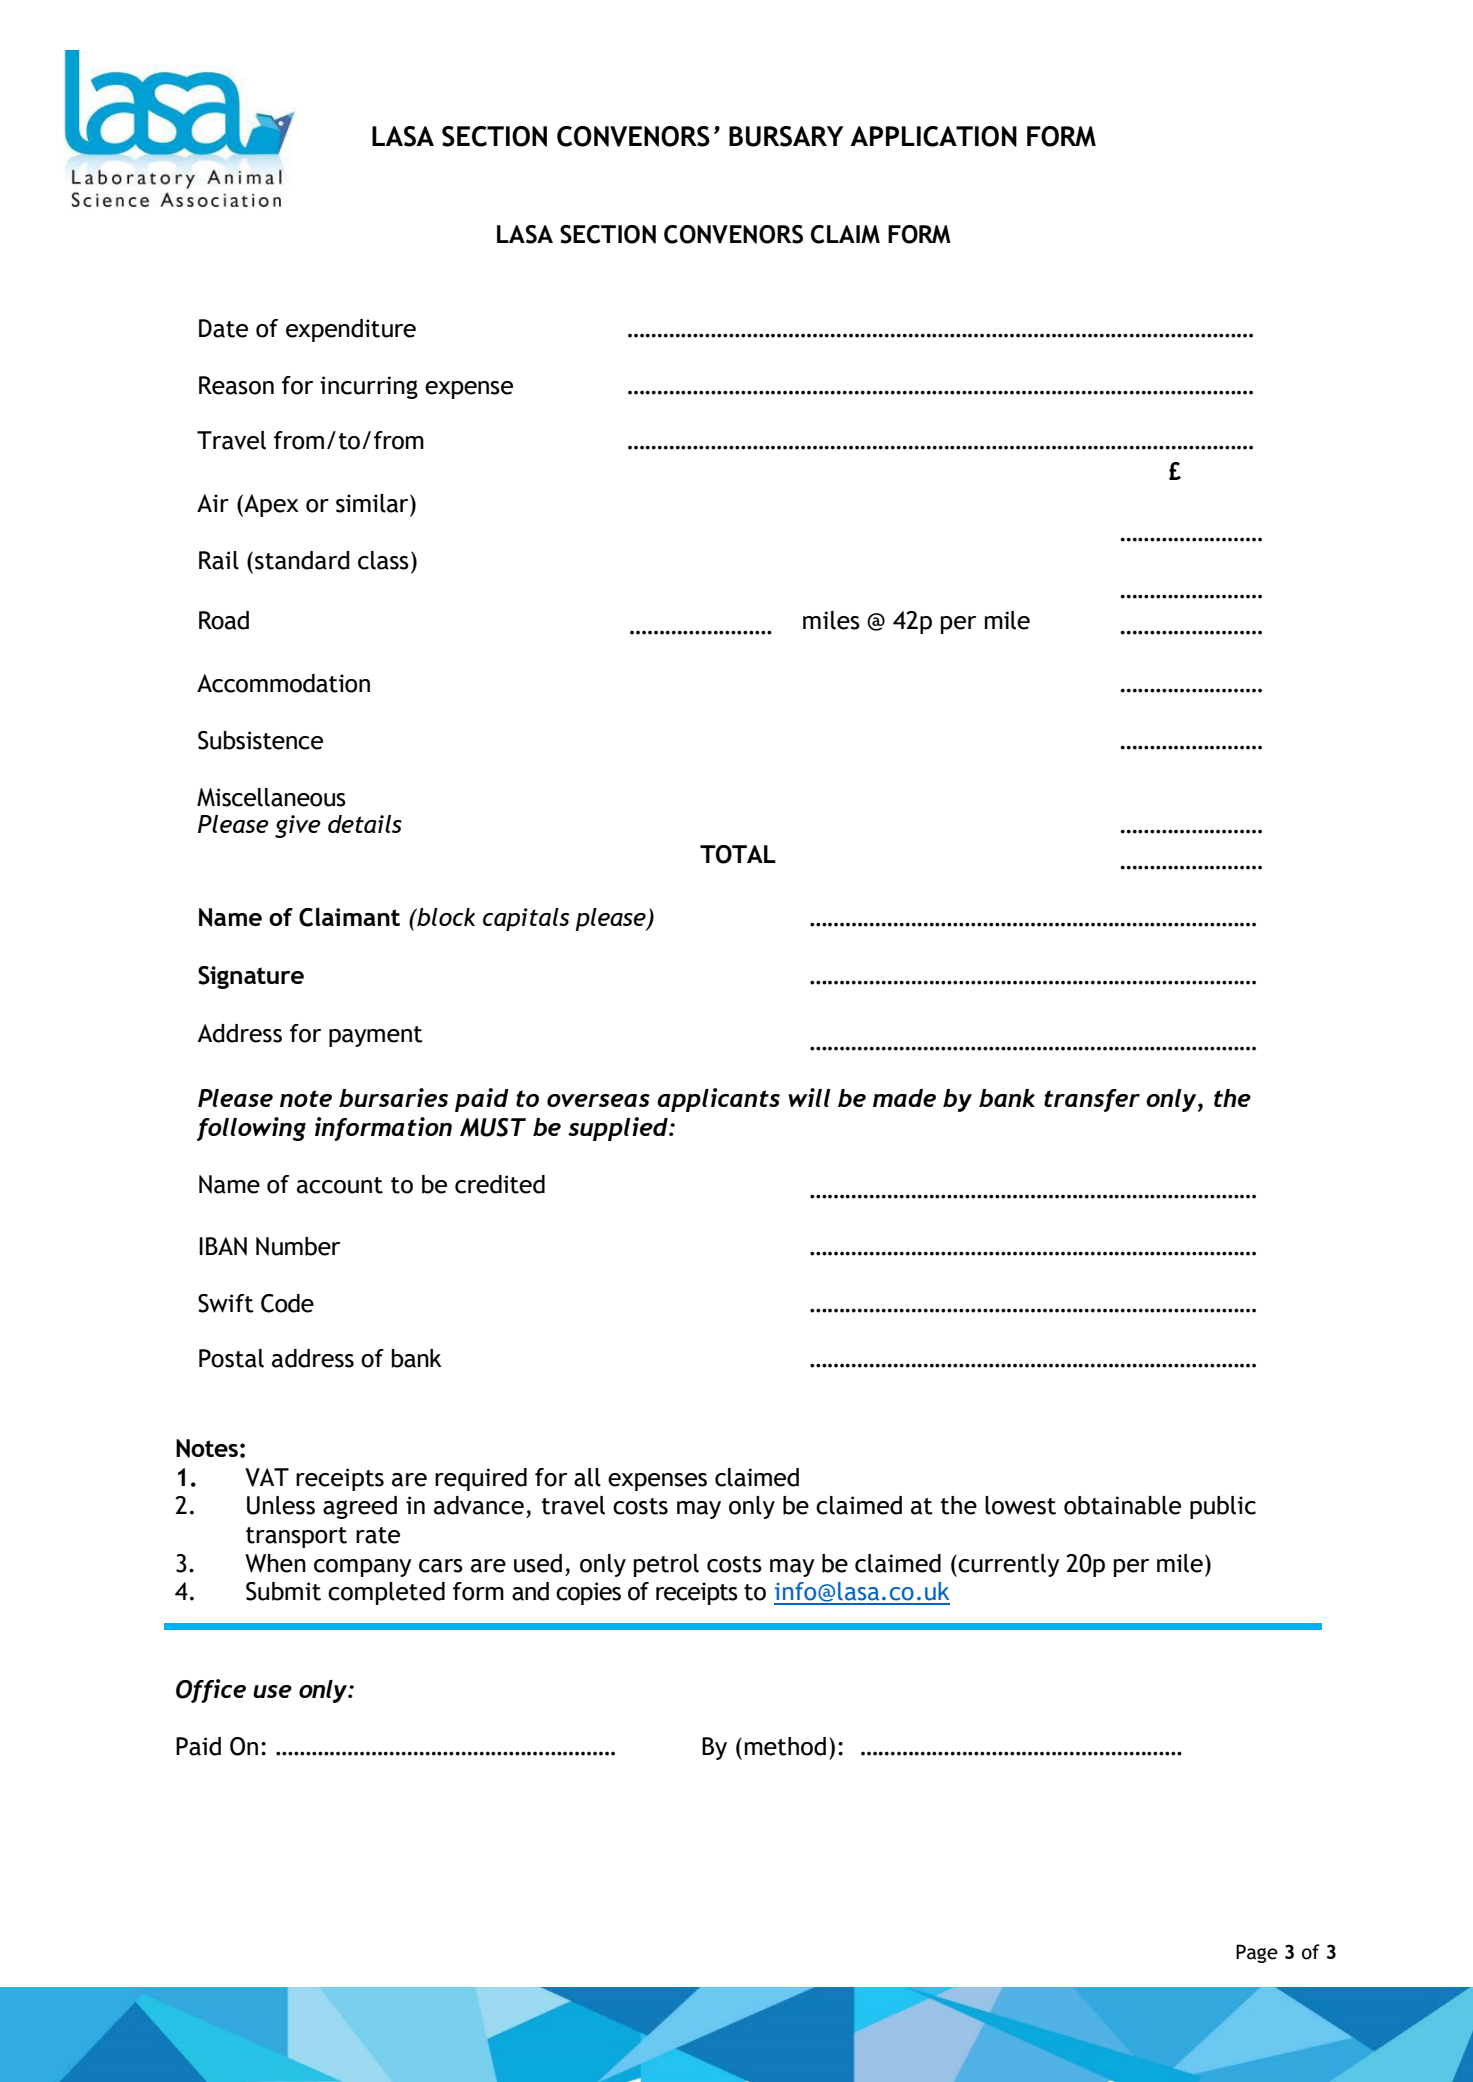 The width and height of the image is (1473, 2082). Describe the element at coordinates (211, 1691) in the image. I see `Office` at that location.
